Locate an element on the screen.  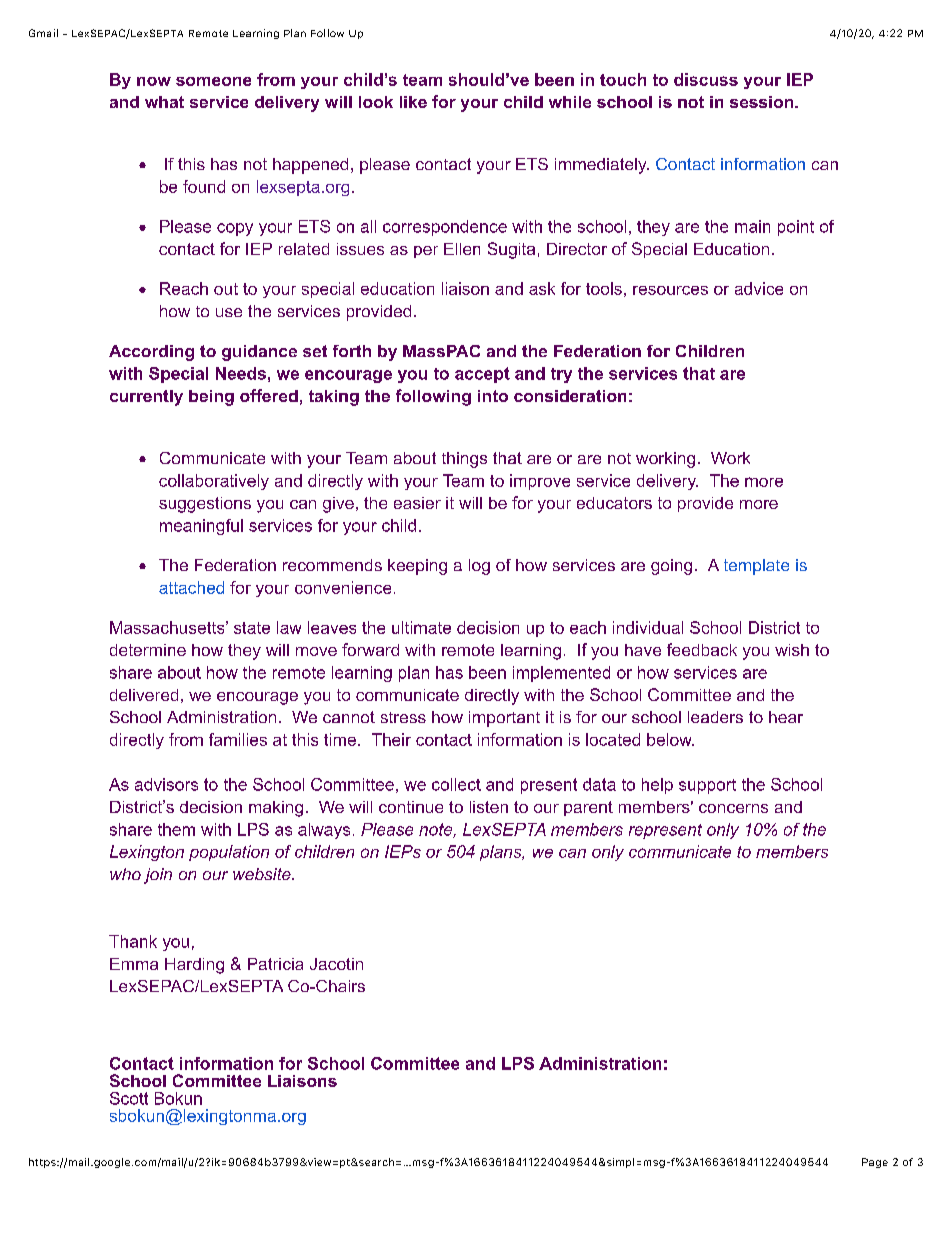
hear is located at coordinates (786, 717).
